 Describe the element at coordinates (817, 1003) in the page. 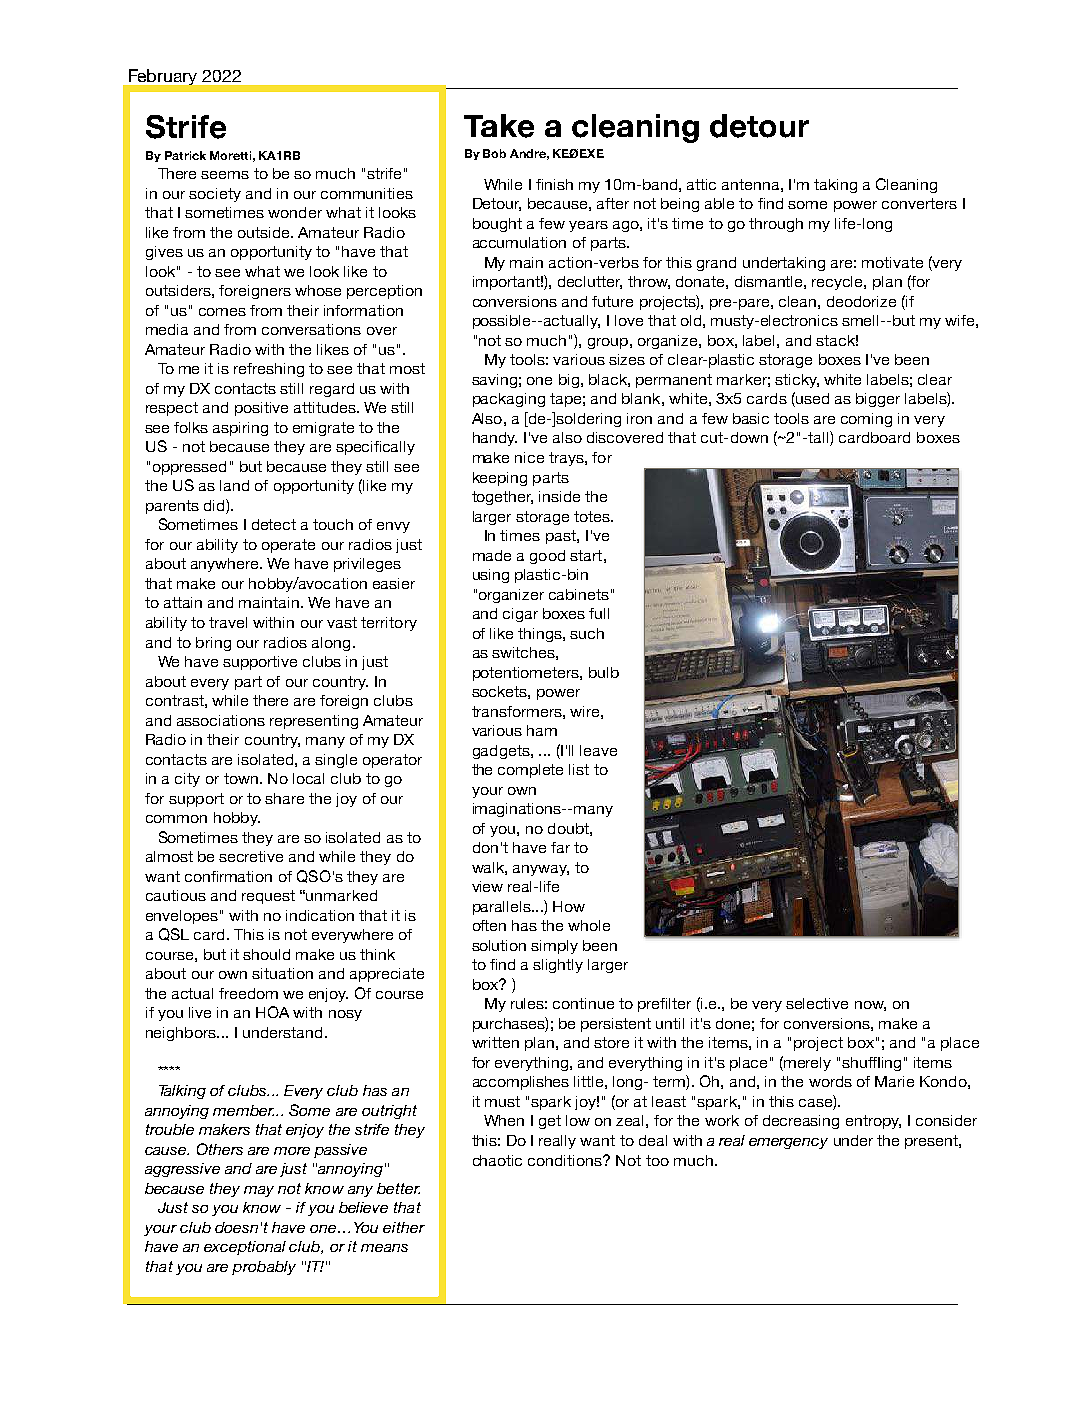

I see `selective` at that location.
